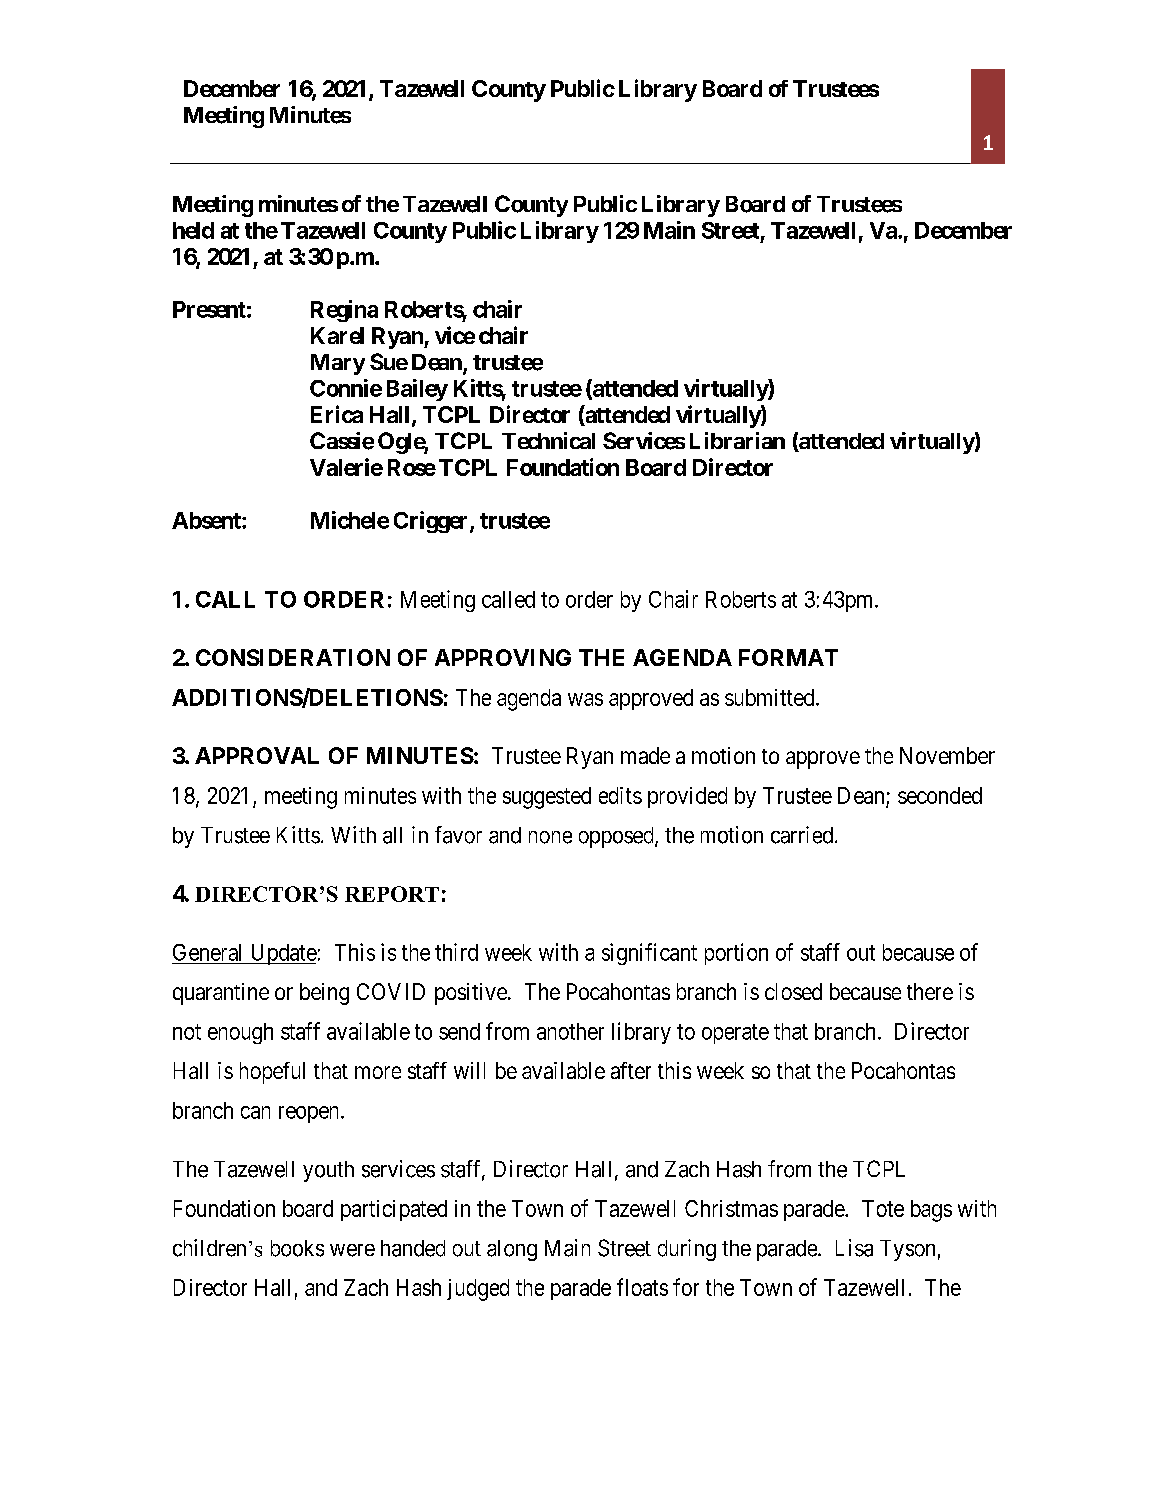  I want to click on FORMAT, so click(788, 657).
